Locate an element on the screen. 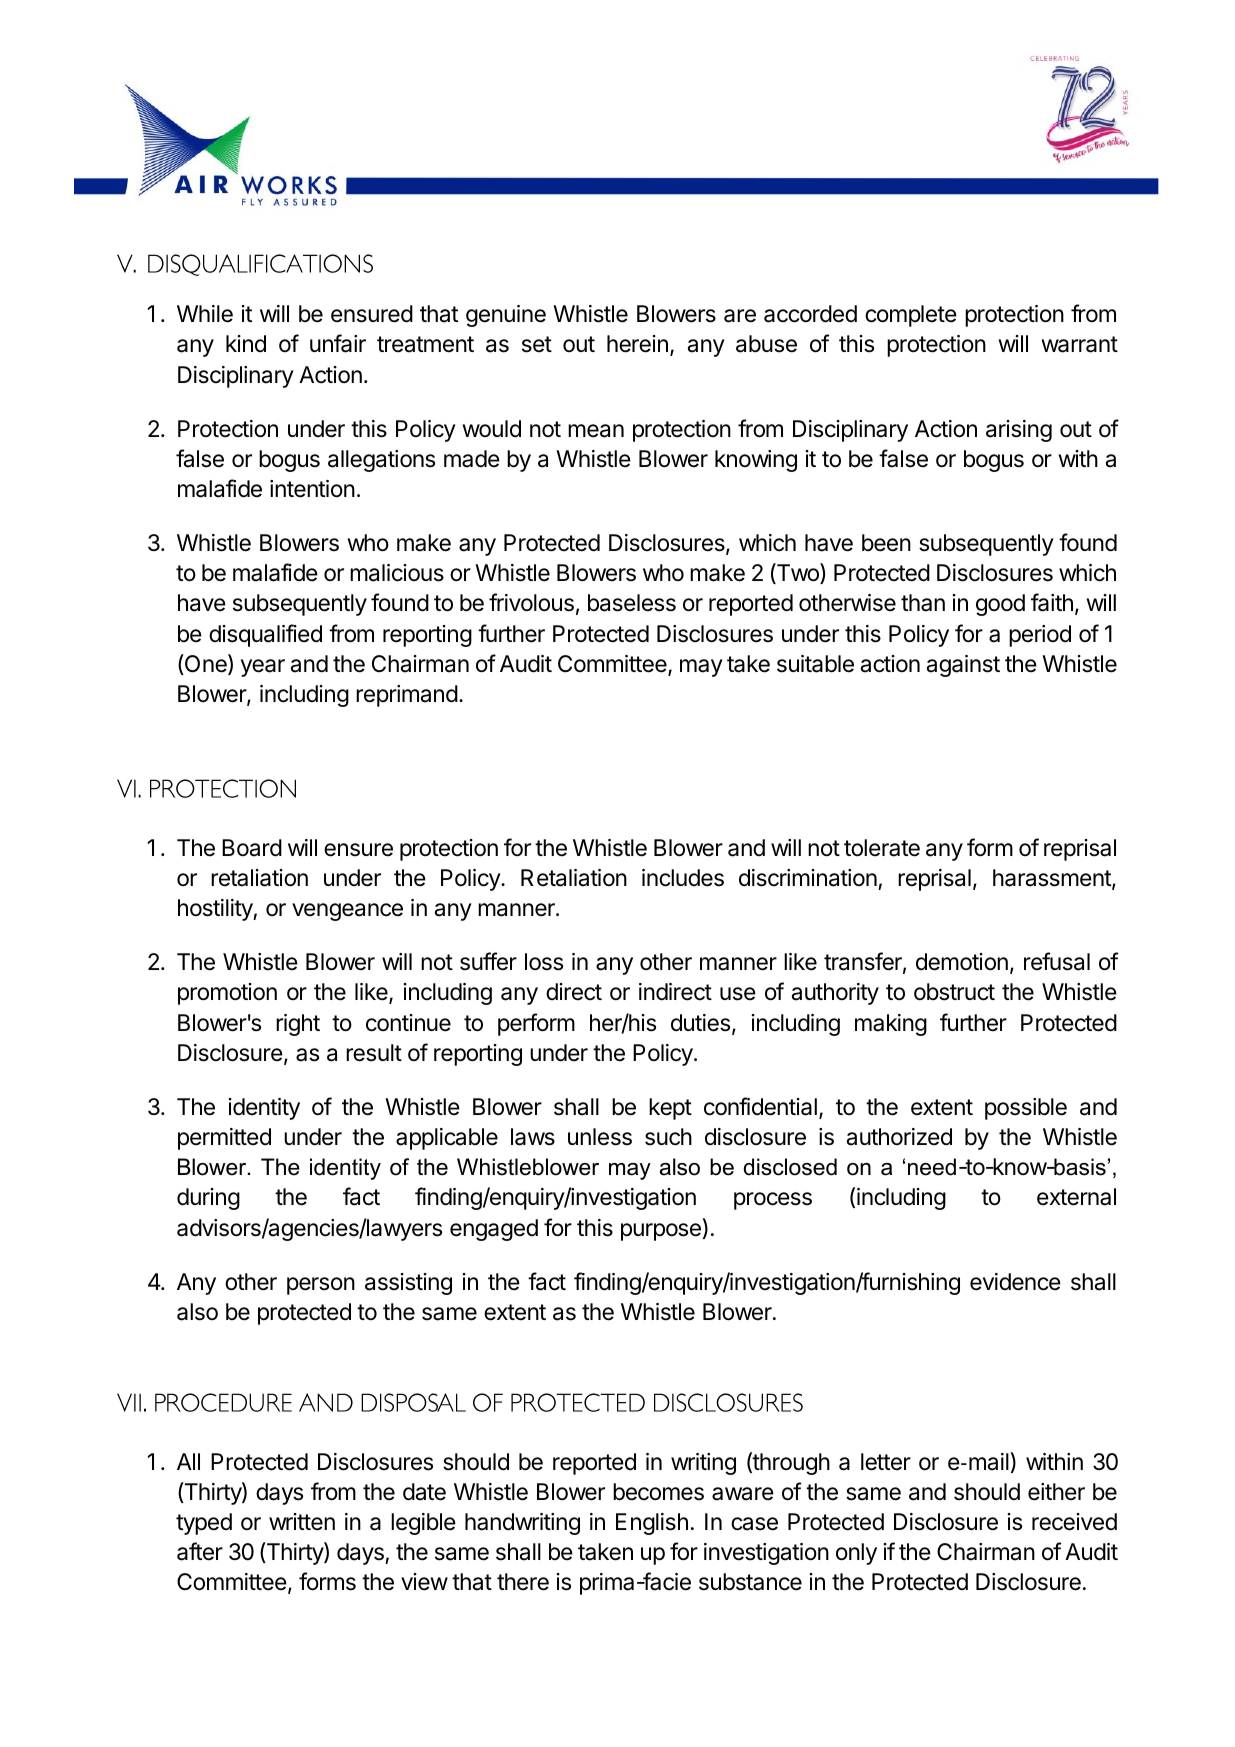 The height and width of the screenshot is (1747, 1235). baseless is located at coordinates (632, 603).
